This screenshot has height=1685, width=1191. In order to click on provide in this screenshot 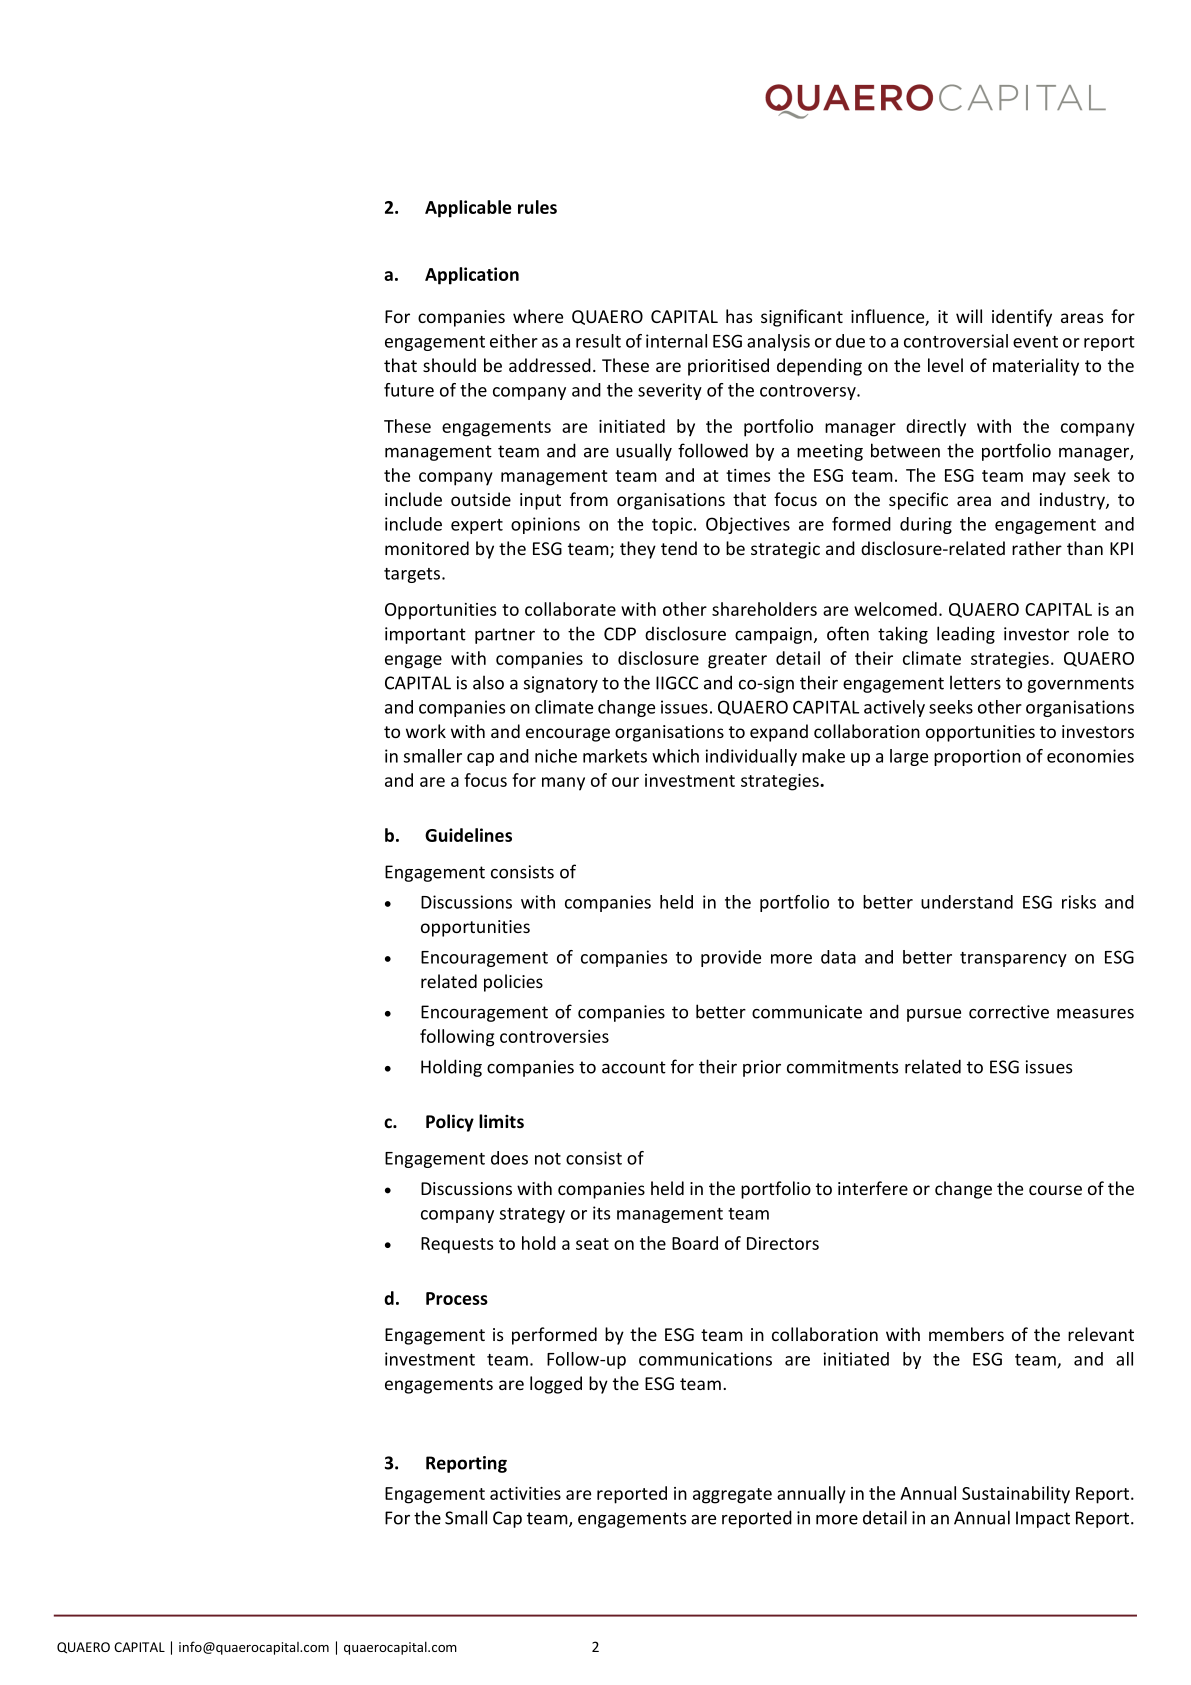, I will do `click(731, 958)`.
